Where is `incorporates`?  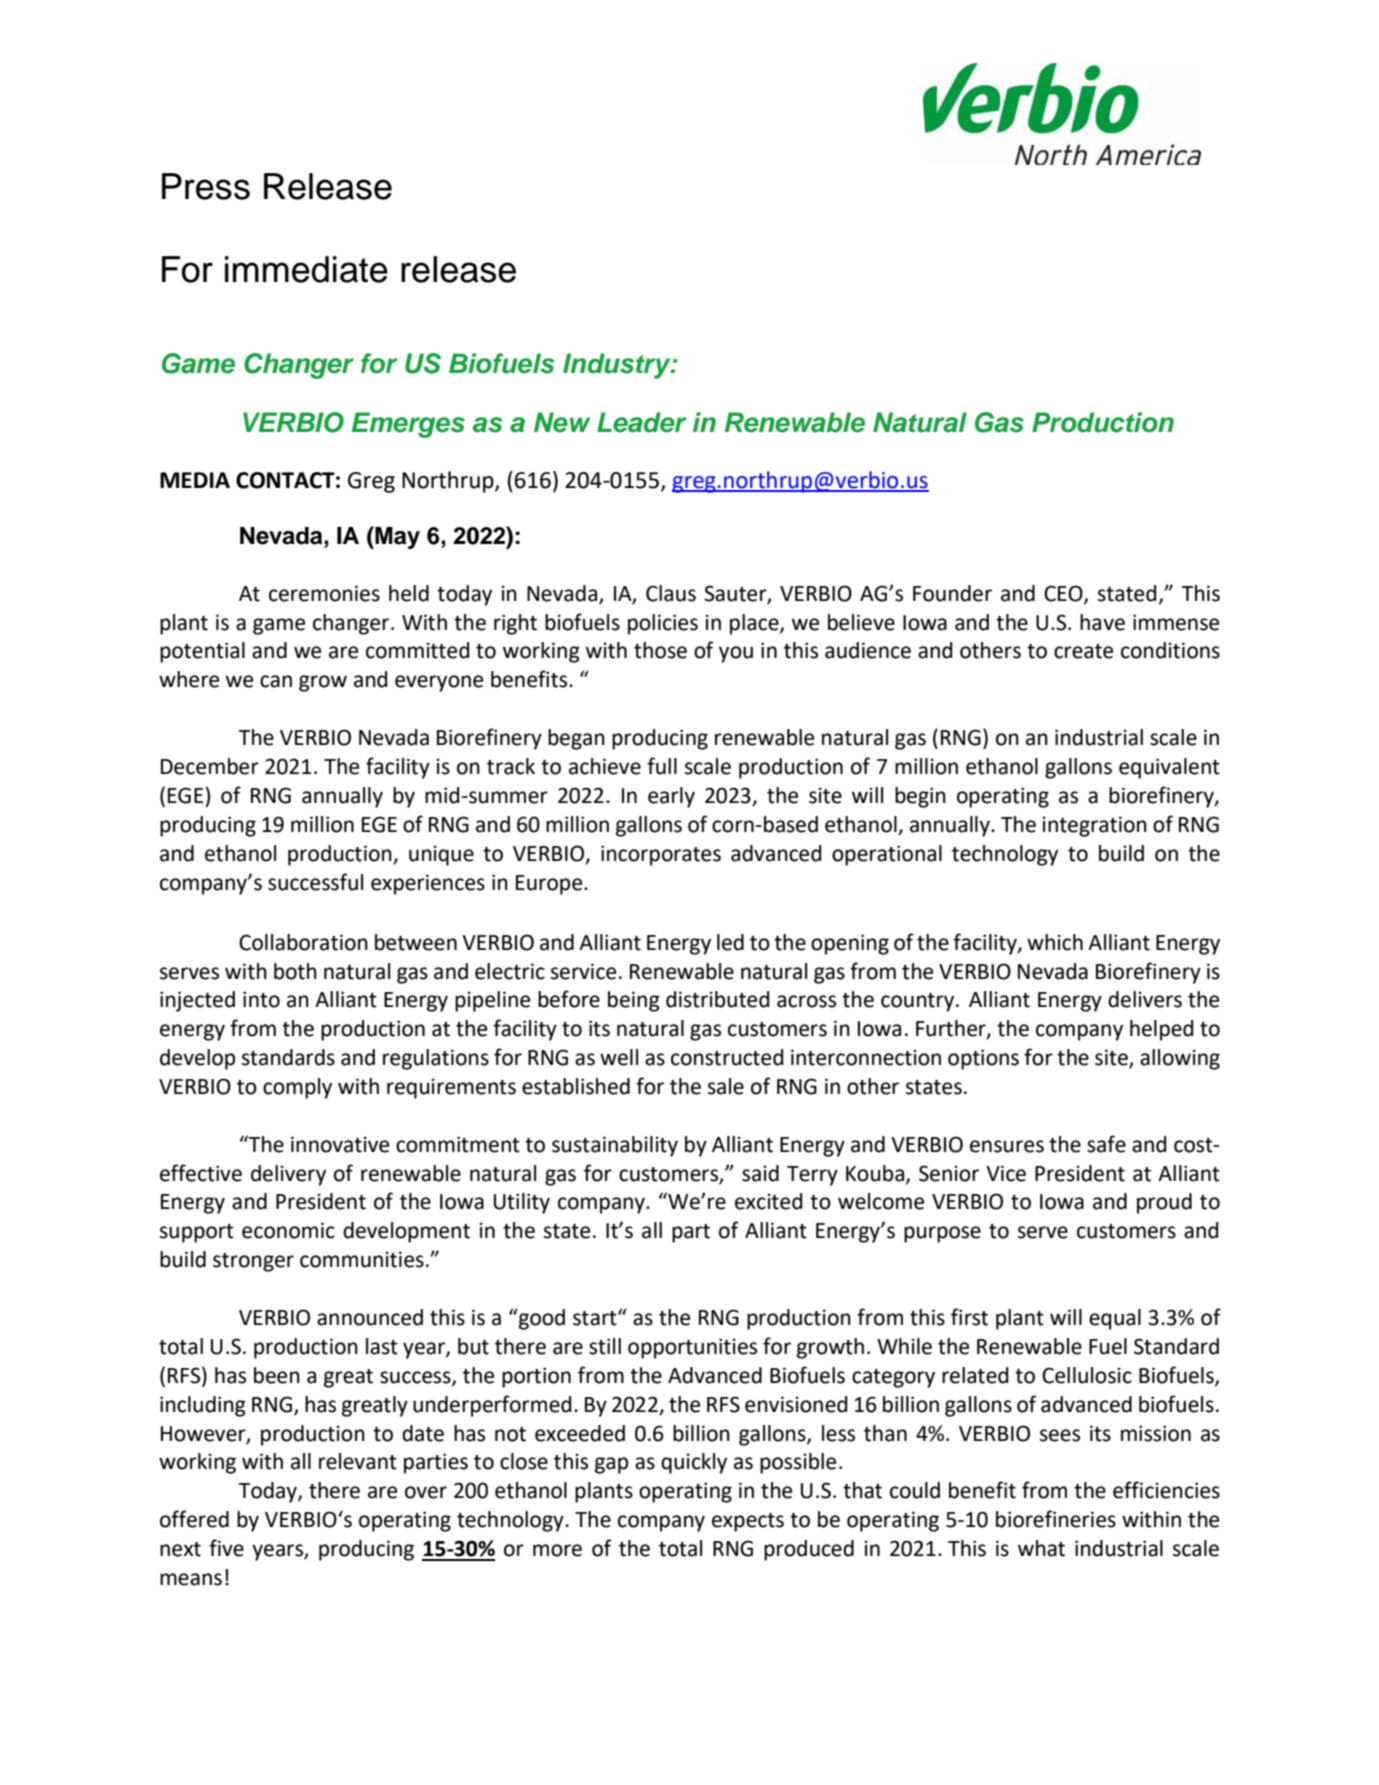
incorporates is located at coordinates (661, 855).
